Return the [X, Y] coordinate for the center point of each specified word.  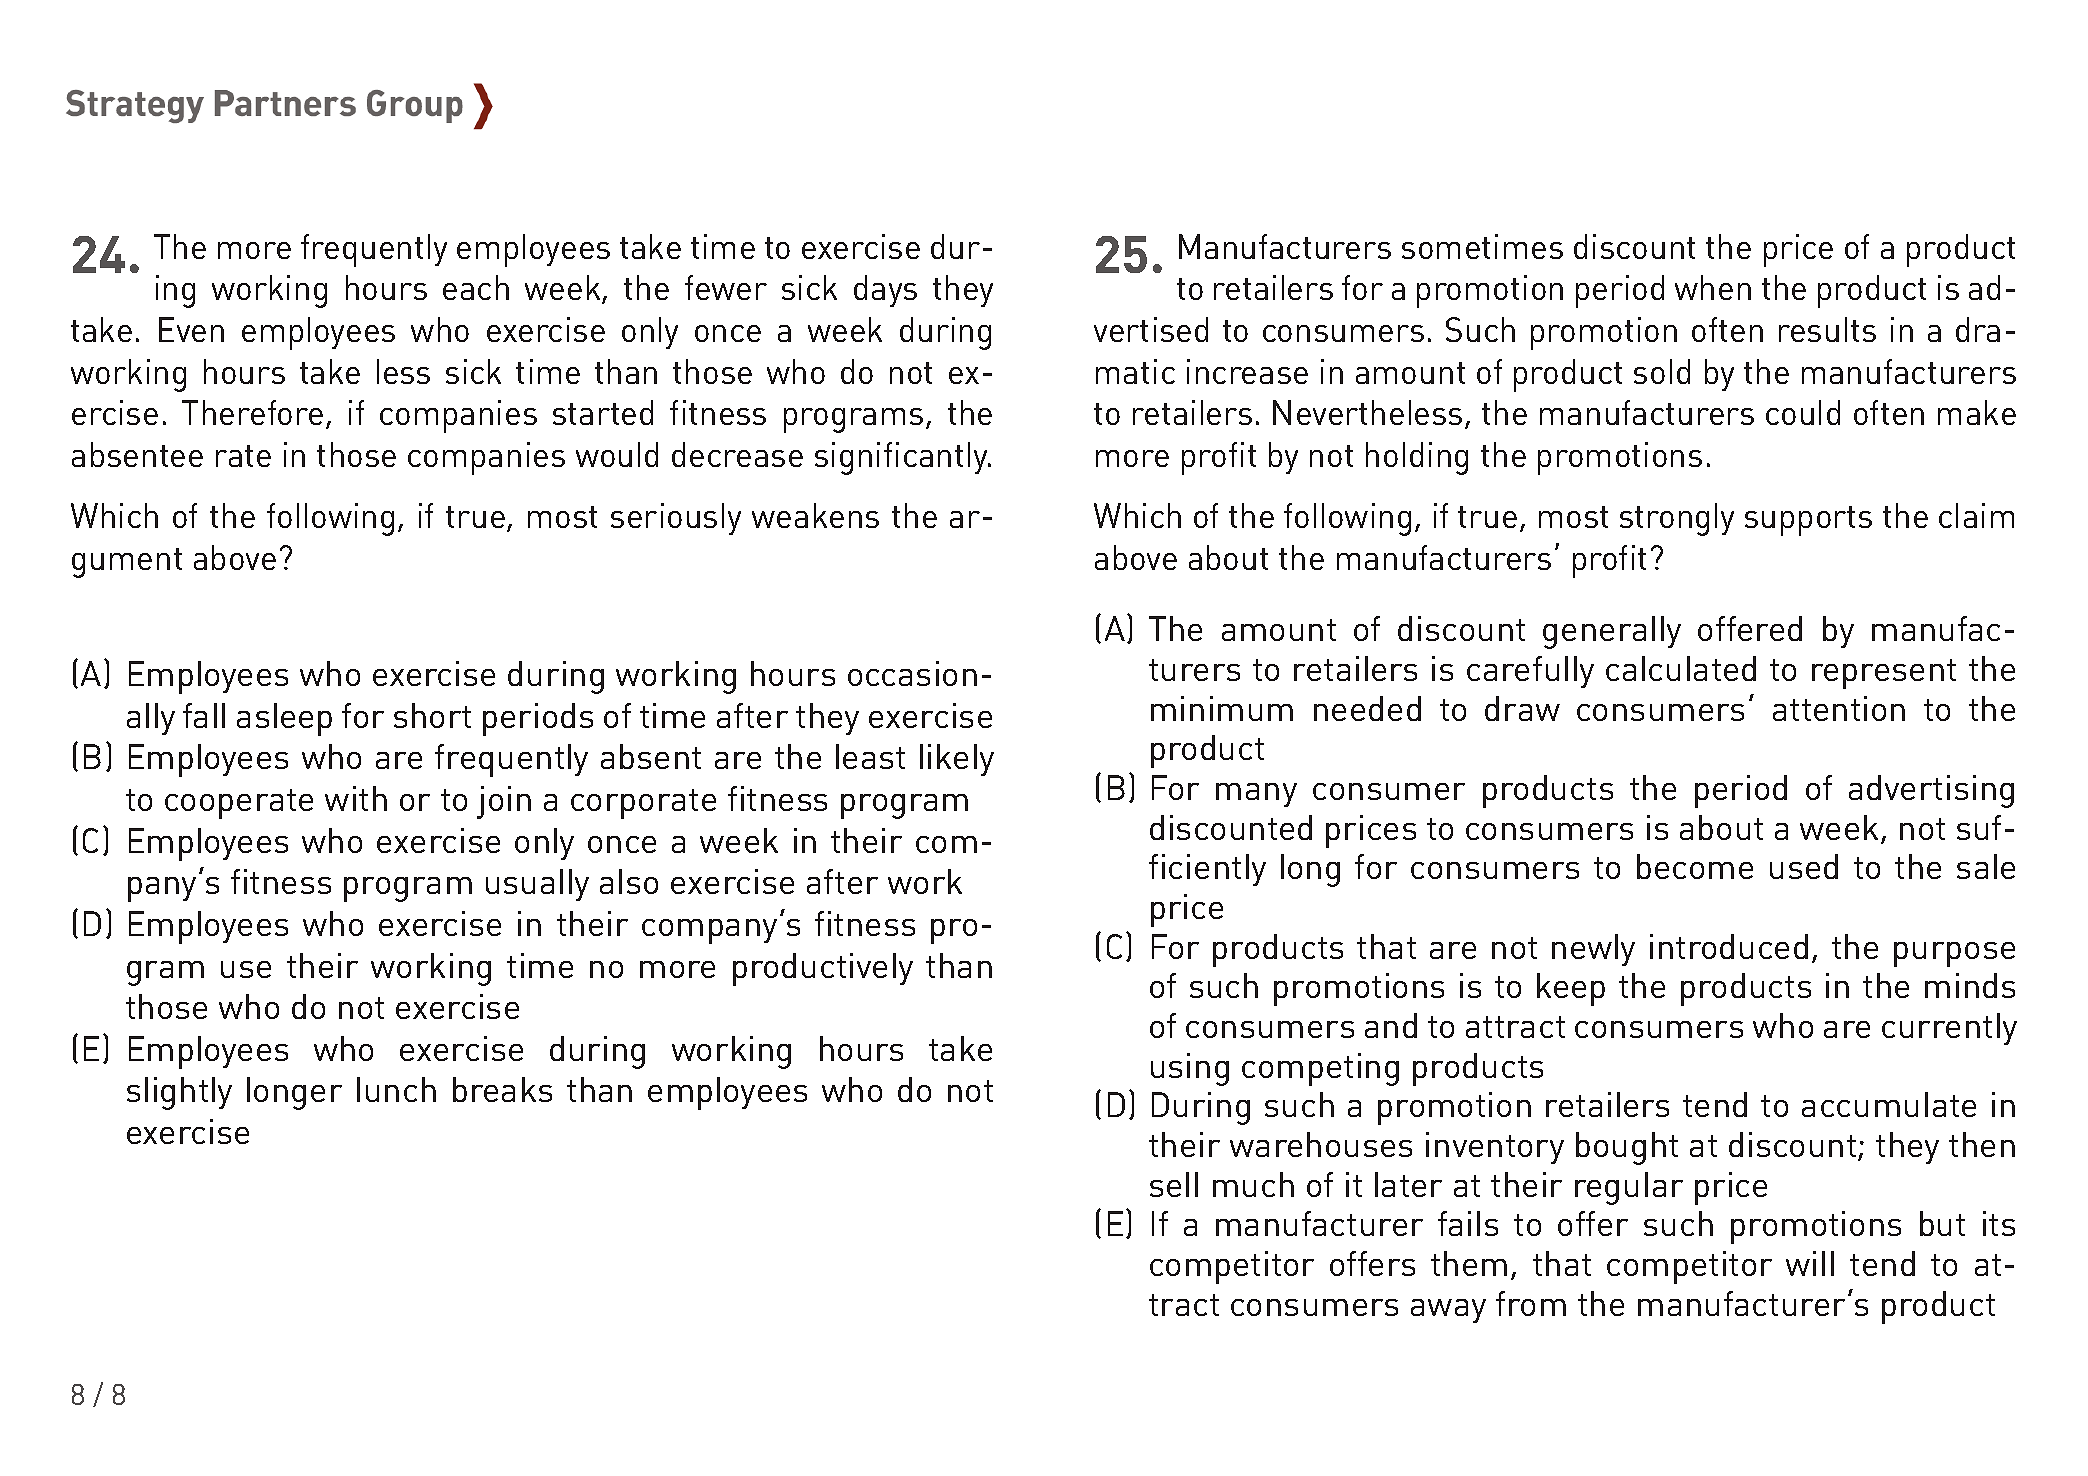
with [356, 798]
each [476, 287]
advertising [1931, 791]
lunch [396, 1089]
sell [1174, 1184]
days [885, 291]
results [1827, 329]
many [1256, 795]
